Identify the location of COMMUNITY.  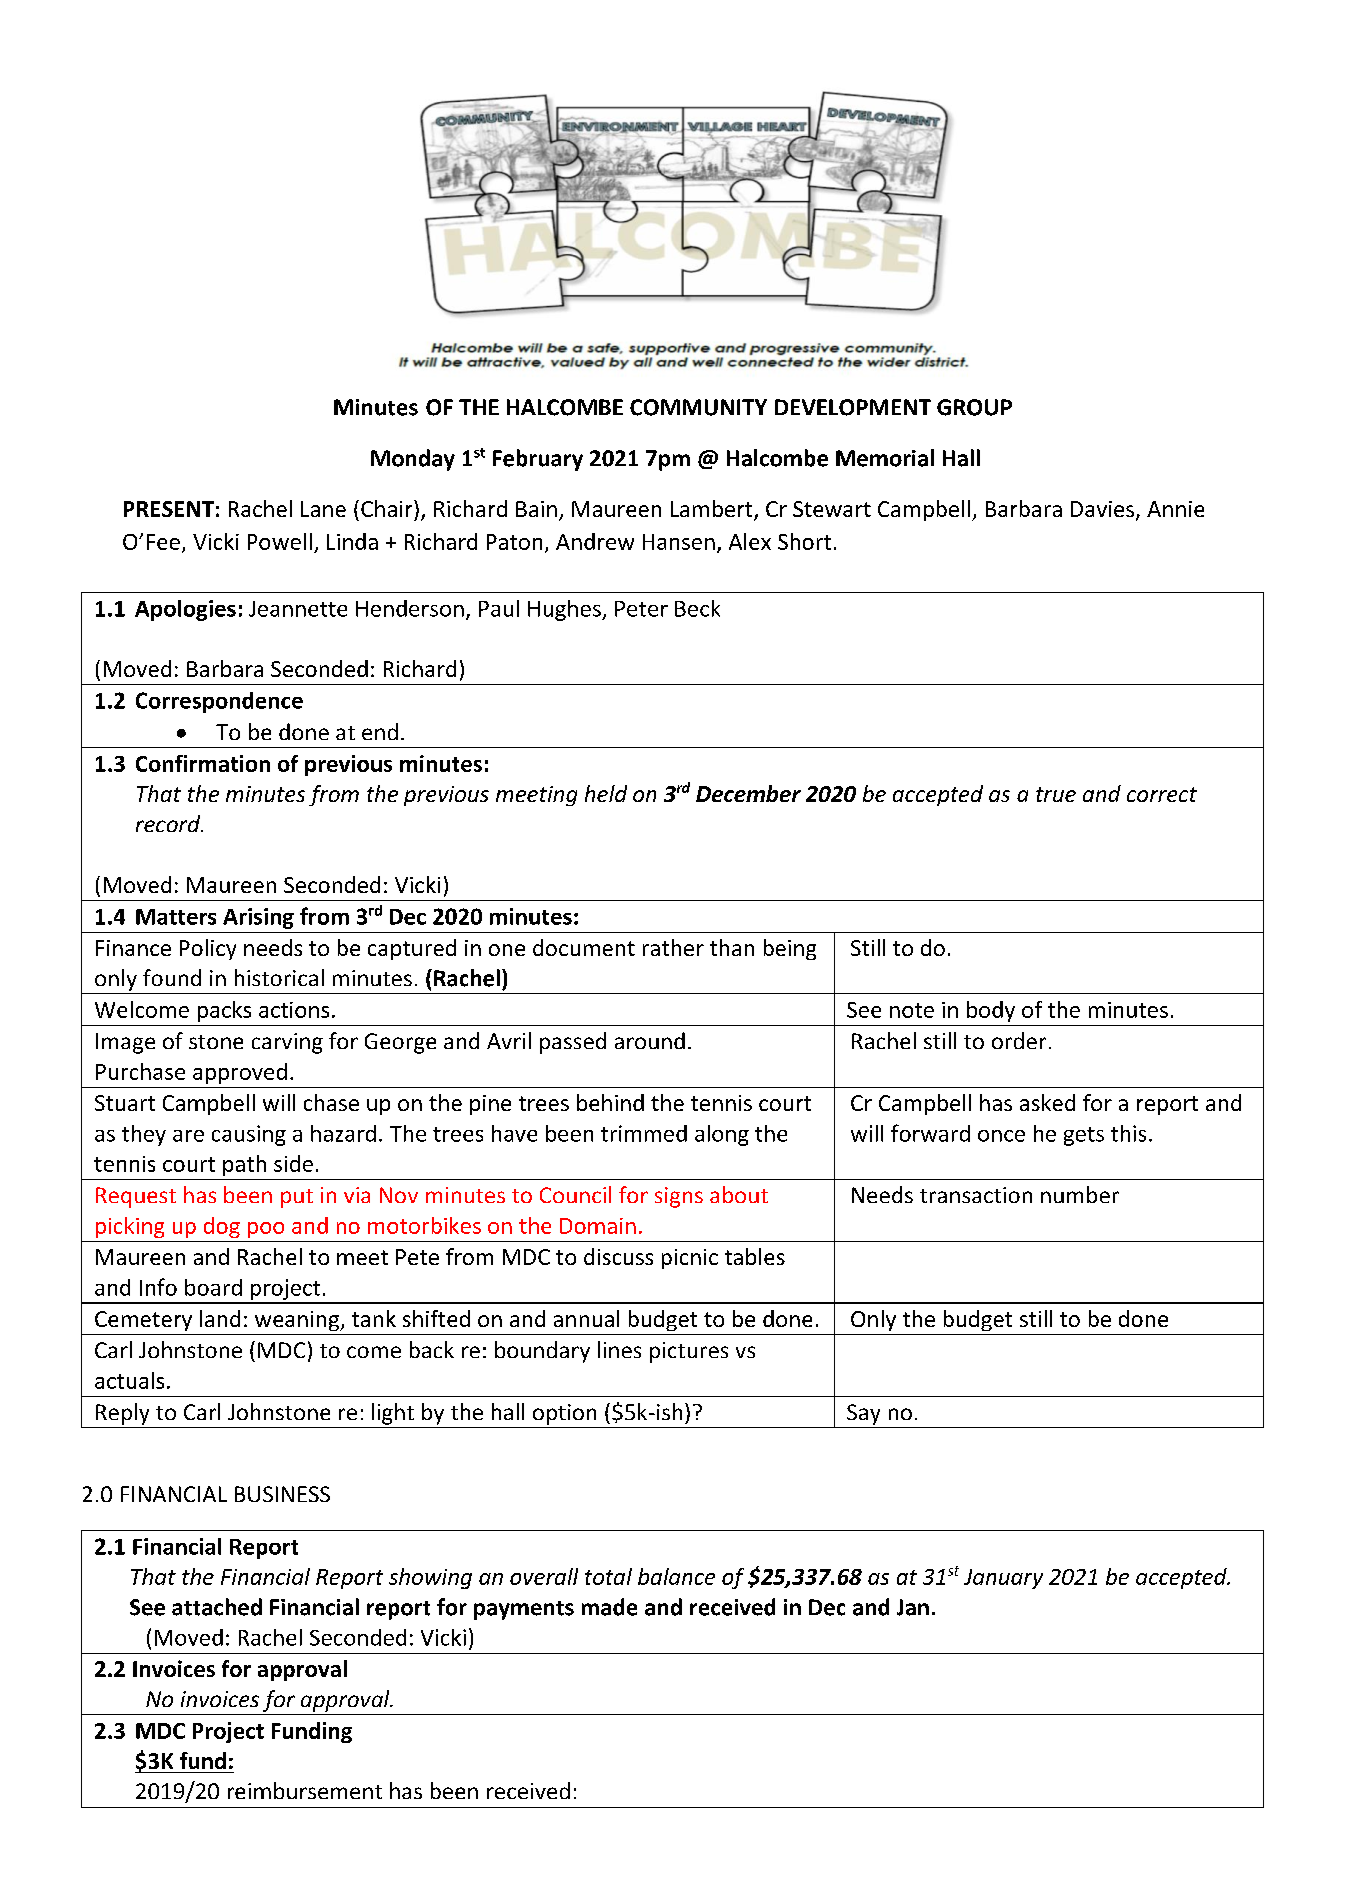
(698, 407).
